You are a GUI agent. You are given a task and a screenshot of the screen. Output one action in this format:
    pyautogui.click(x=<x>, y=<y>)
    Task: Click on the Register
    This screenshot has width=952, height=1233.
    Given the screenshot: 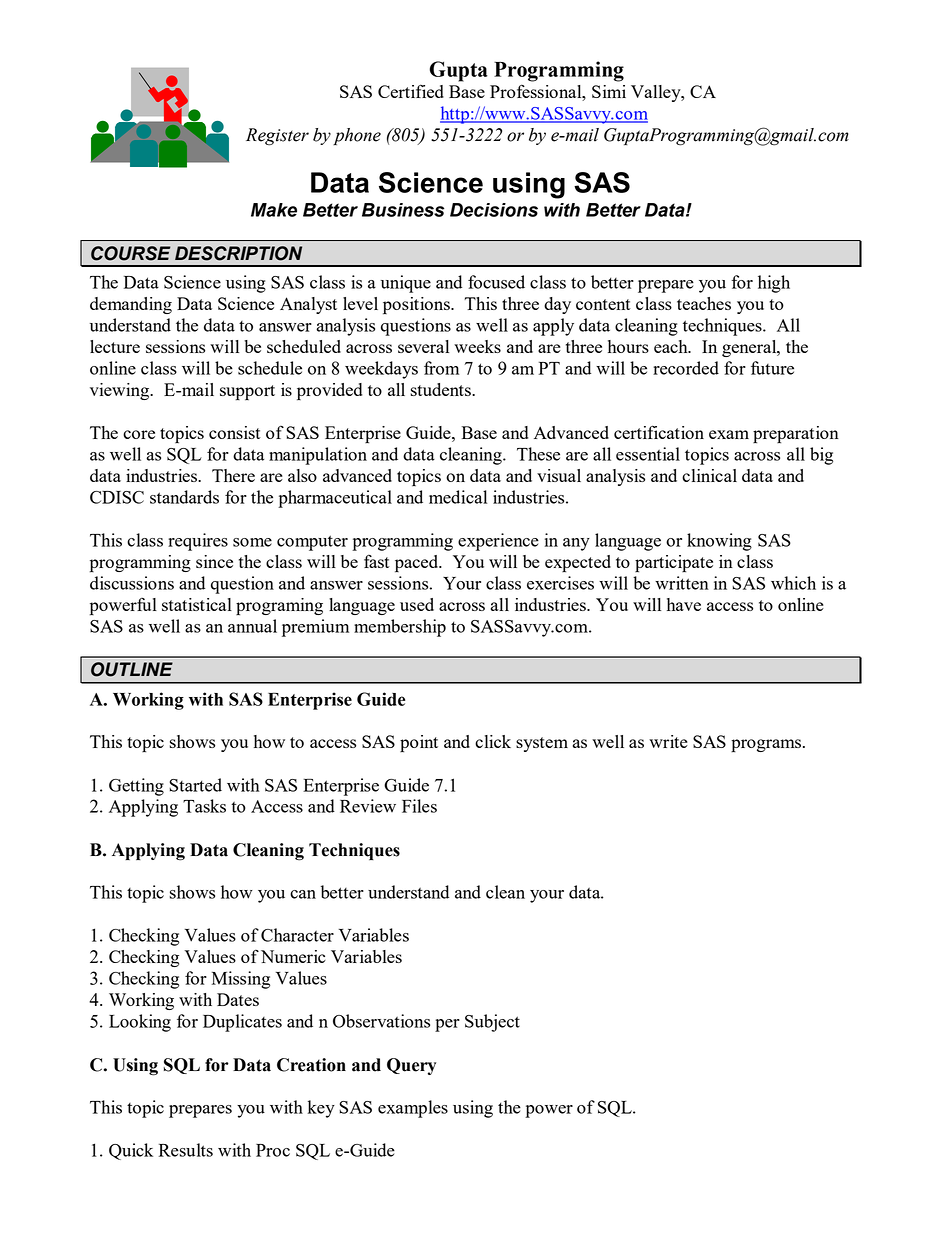 What is the action you would take?
    pyautogui.click(x=277, y=137)
